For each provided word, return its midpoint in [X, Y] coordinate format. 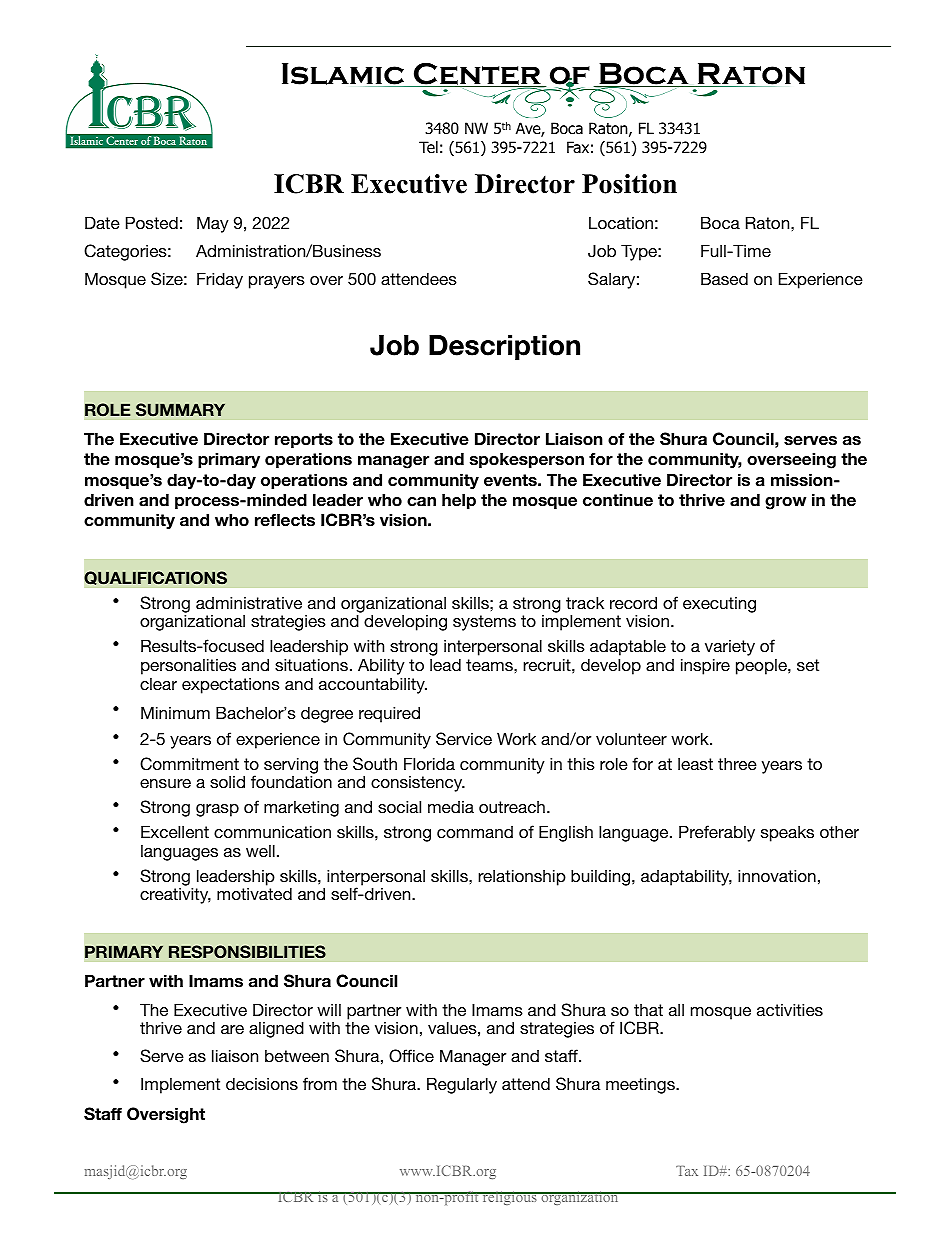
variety [730, 649]
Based [724, 278]
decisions [262, 1083]
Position [629, 184]
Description [504, 347]
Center [477, 75]
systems [484, 623]
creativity [175, 895]
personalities [188, 666]
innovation [777, 875]
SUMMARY [180, 410]
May [213, 224]
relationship [522, 877]
